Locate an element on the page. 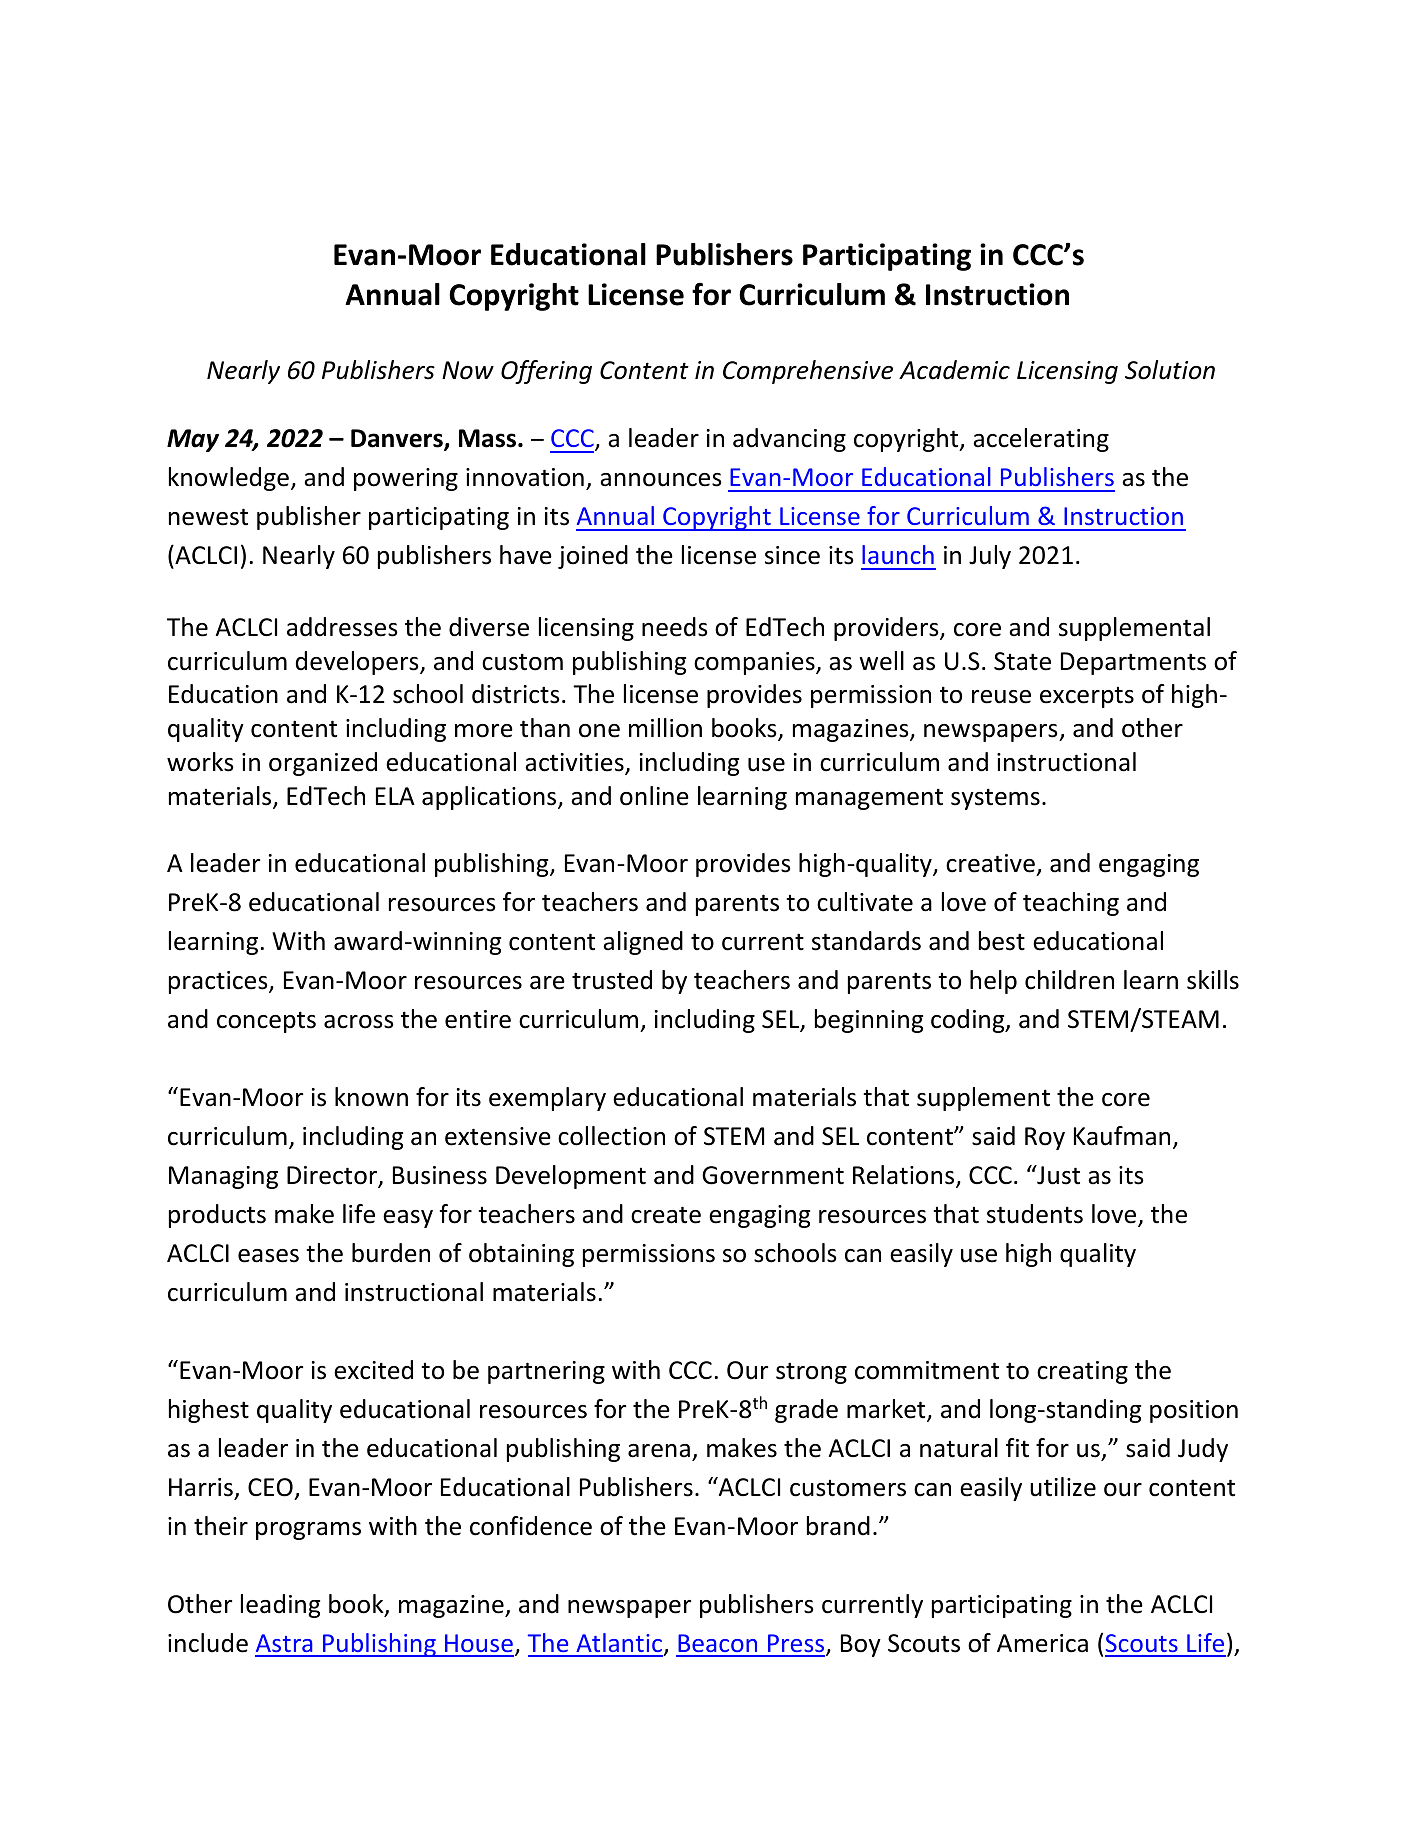 The image size is (1417, 1834). Danvers is located at coordinates (398, 439).
